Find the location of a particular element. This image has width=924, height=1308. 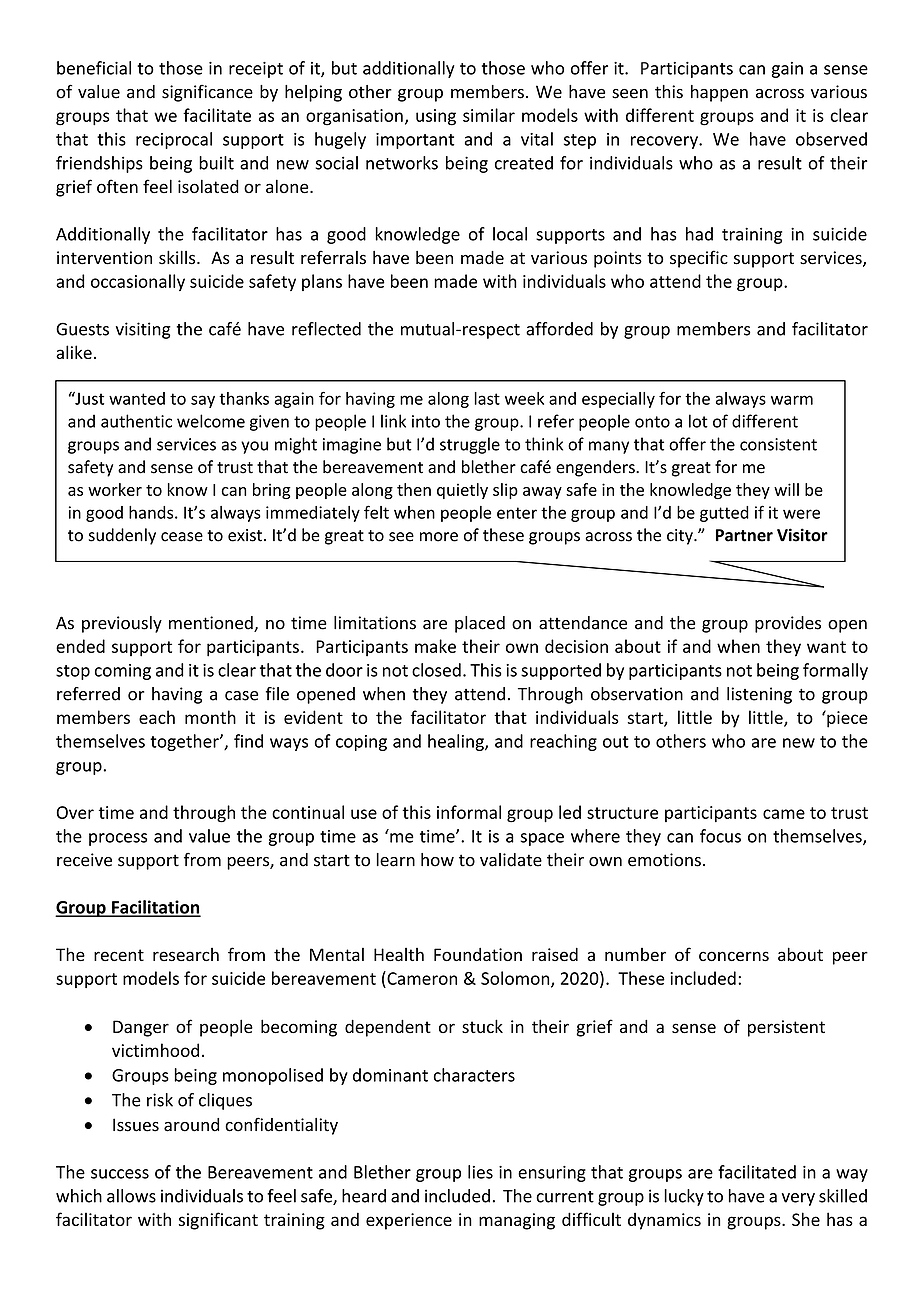

provides is located at coordinates (788, 624).
